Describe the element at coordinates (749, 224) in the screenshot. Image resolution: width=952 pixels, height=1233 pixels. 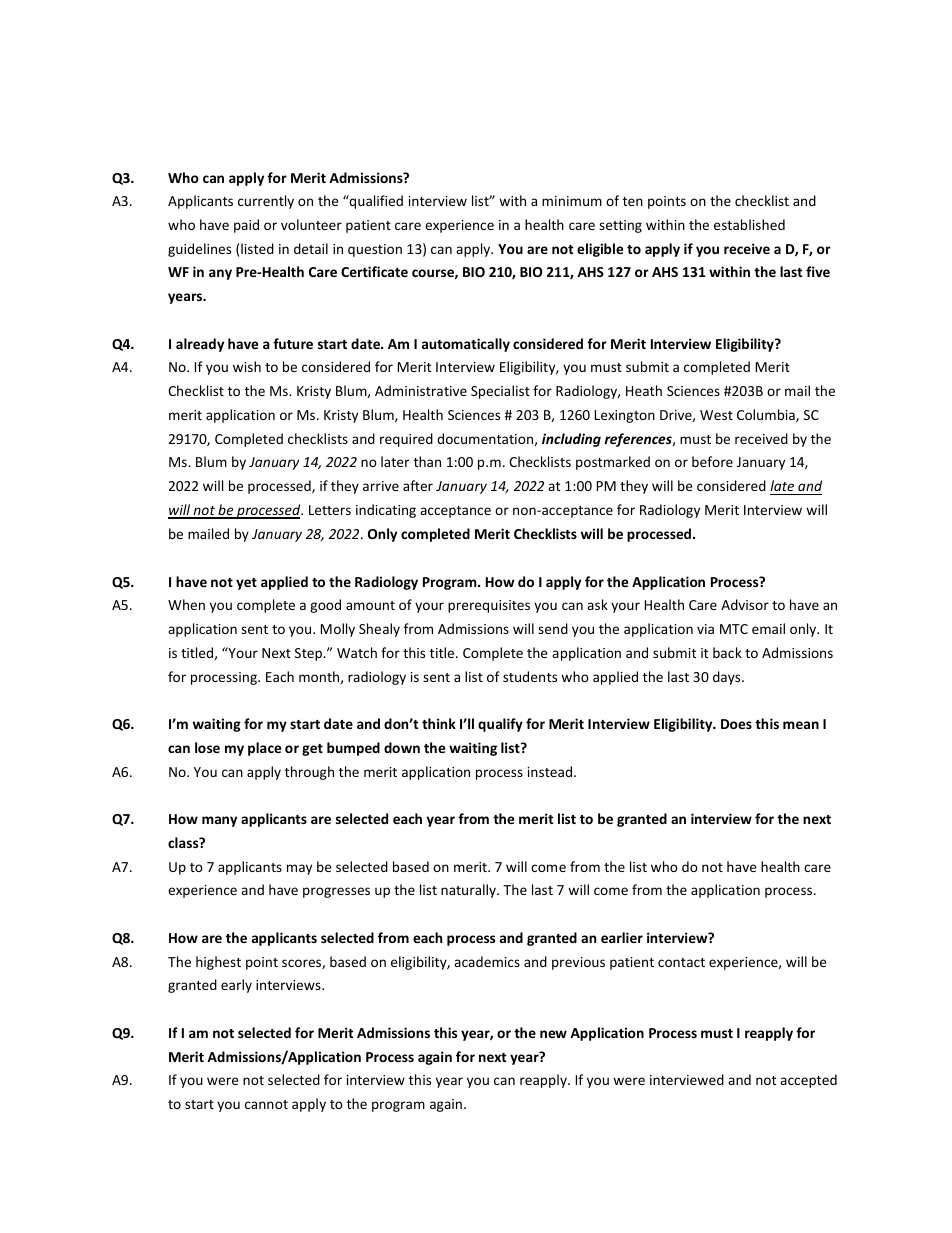
I see `established` at that location.
